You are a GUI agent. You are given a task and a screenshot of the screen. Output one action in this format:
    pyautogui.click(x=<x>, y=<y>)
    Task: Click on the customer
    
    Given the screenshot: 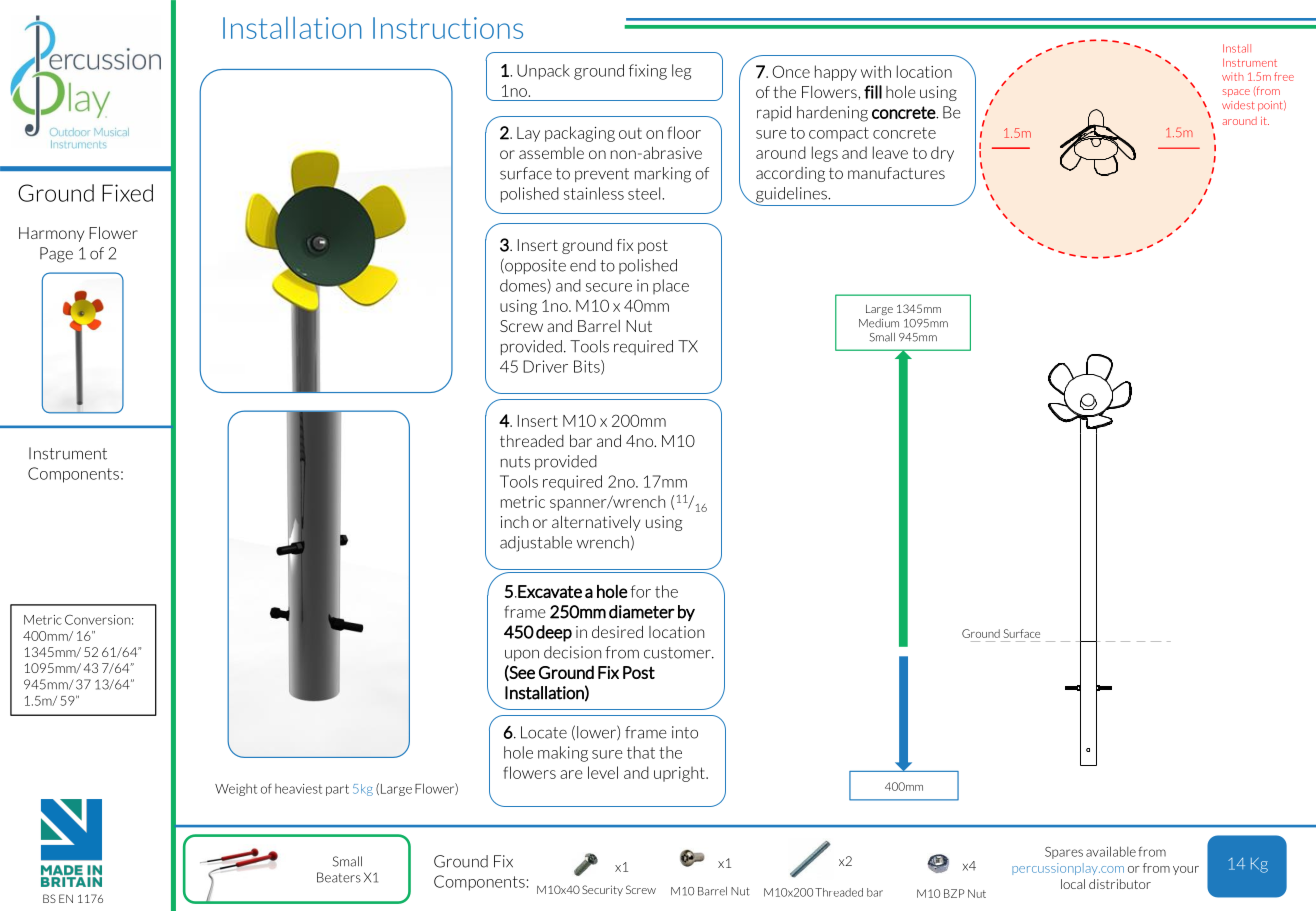 What is the action you would take?
    pyautogui.click(x=678, y=653)
